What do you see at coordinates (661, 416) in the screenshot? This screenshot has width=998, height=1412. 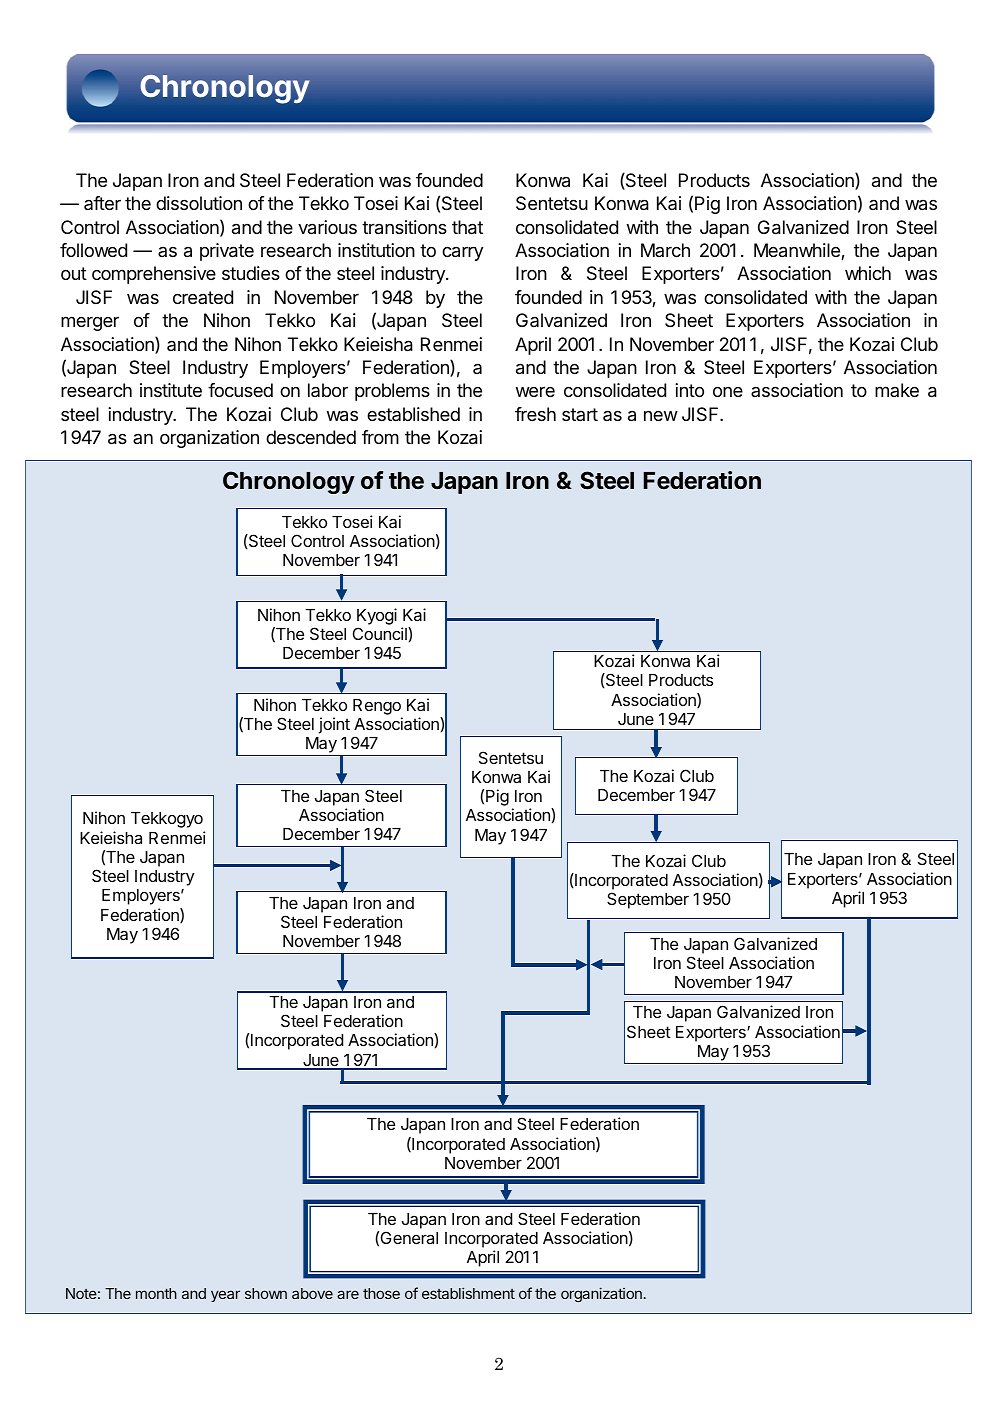 I see `new` at bounding box center [661, 416].
